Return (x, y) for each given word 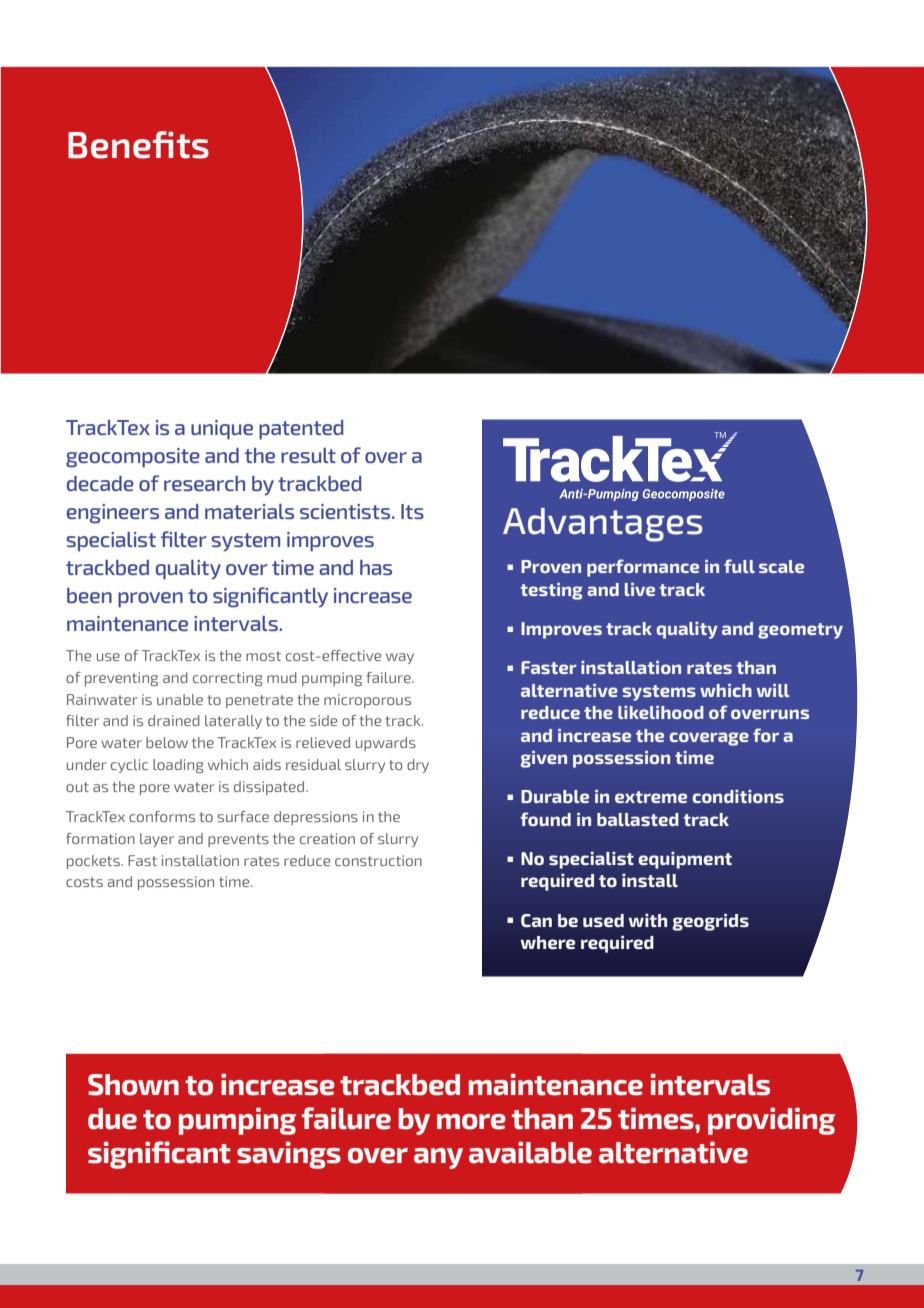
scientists (346, 511)
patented (301, 430)
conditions (738, 796)
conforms (162, 816)
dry (418, 766)
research (204, 483)
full (739, 566)
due (112, 1119)
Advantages (602, 525)
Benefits (138, 145)
